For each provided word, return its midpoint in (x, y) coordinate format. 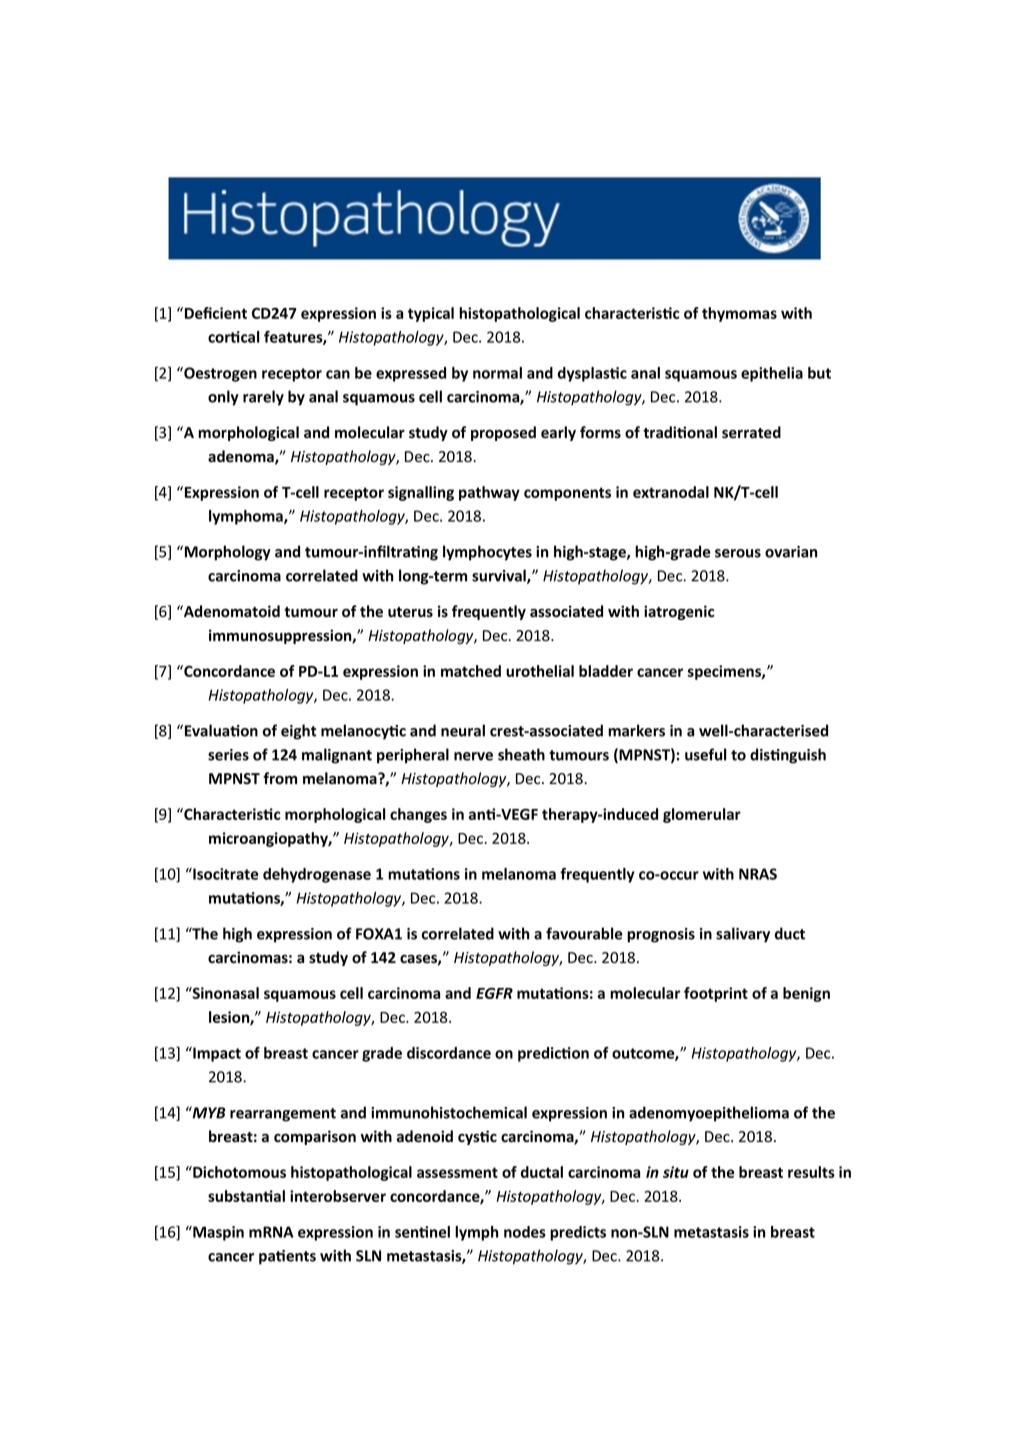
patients (287, 1257)
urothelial (540, 671)
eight (299, 732)
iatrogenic (679, 612)
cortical (233, 337)
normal (497, 373)
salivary (743, 935)
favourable (584, 933)
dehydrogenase (317, 875)
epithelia (772, 374)
